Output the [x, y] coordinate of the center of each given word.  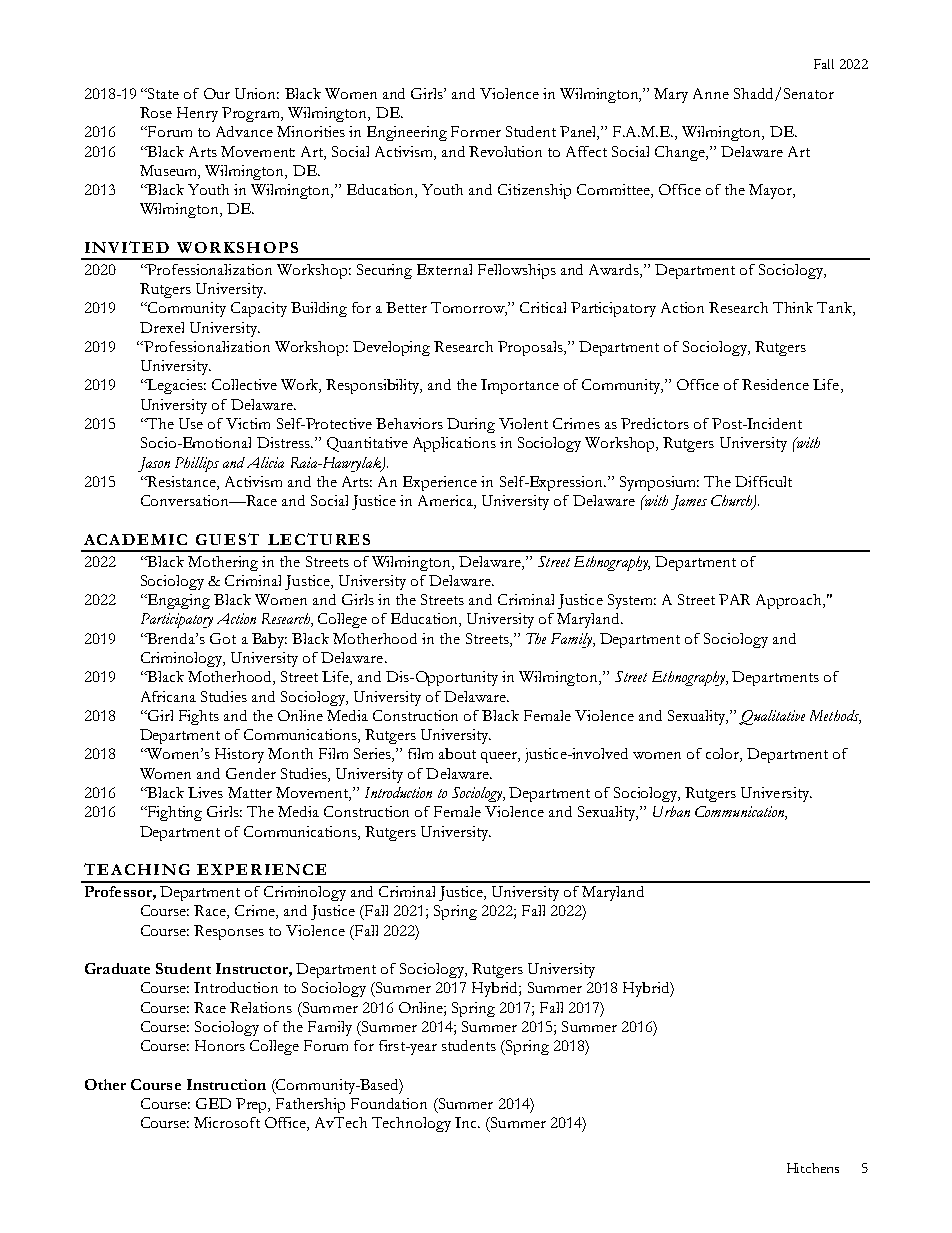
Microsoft [227, 1122]
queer [500, 757]
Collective [244, 384]
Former [476, 131]
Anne [711, 93]
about [457, 753]
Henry [197, 114]
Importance [520, 386]
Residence [775, 384]
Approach [790, 601]
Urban [671, 811]
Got [223, 638]
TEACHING [137, 869]
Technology [411, 1124]
